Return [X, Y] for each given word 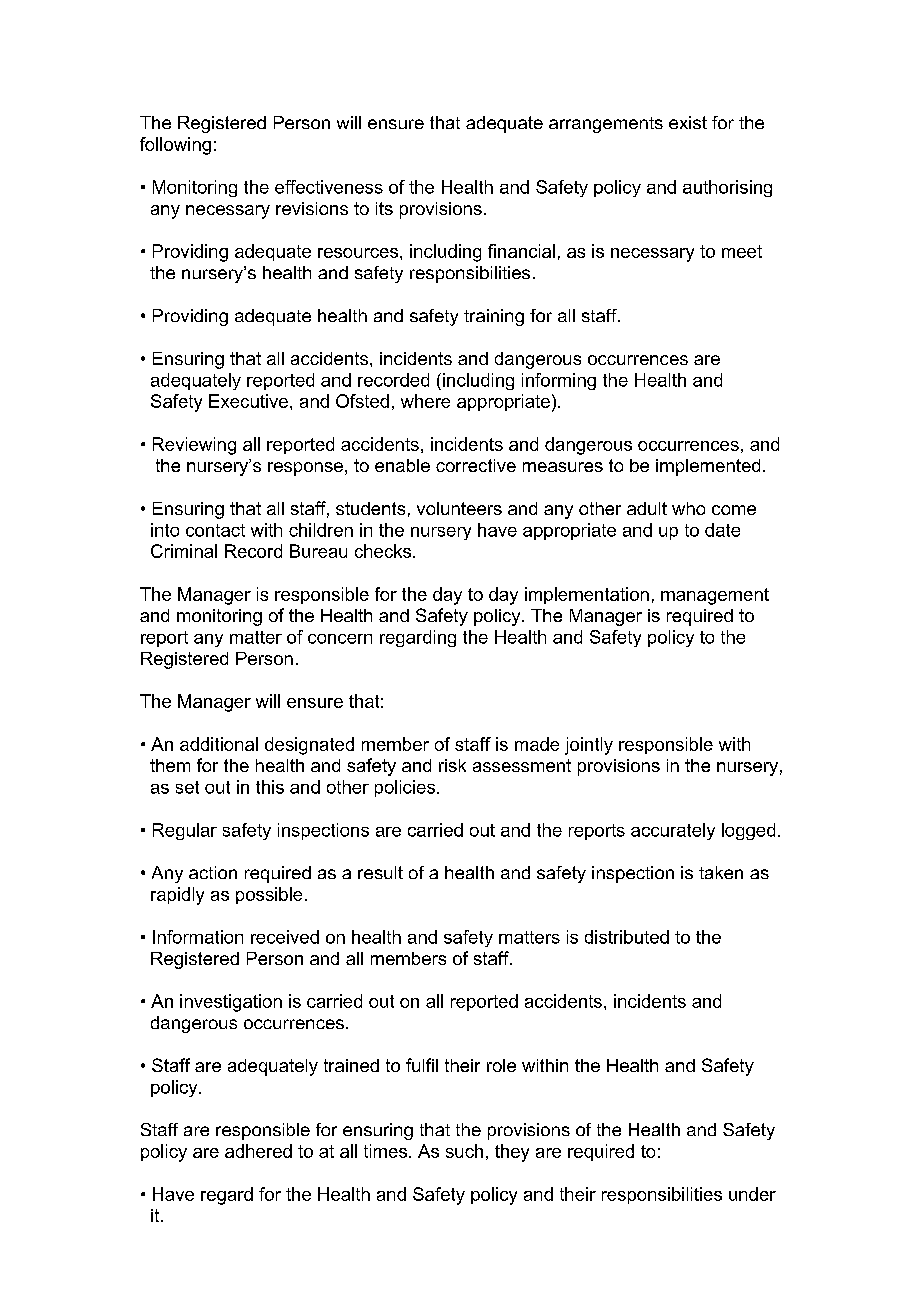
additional [219, 744]
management [715, 596]
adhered [258, 1151]
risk [452, 765]
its [384, 208]
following [175, 146]
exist [688, 122]
